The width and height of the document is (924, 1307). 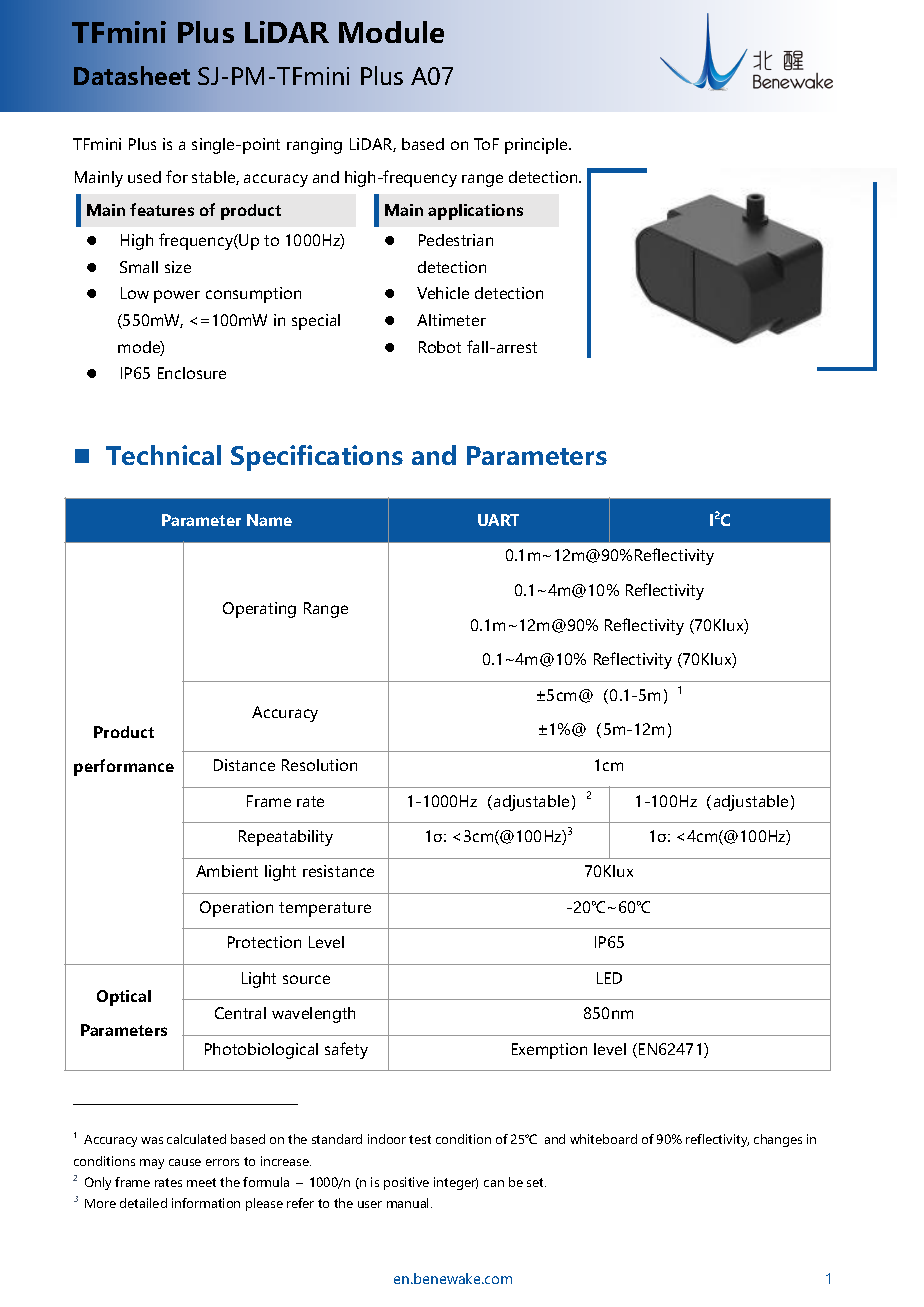 I want to click on Technical, so click(x=163, y=455).
